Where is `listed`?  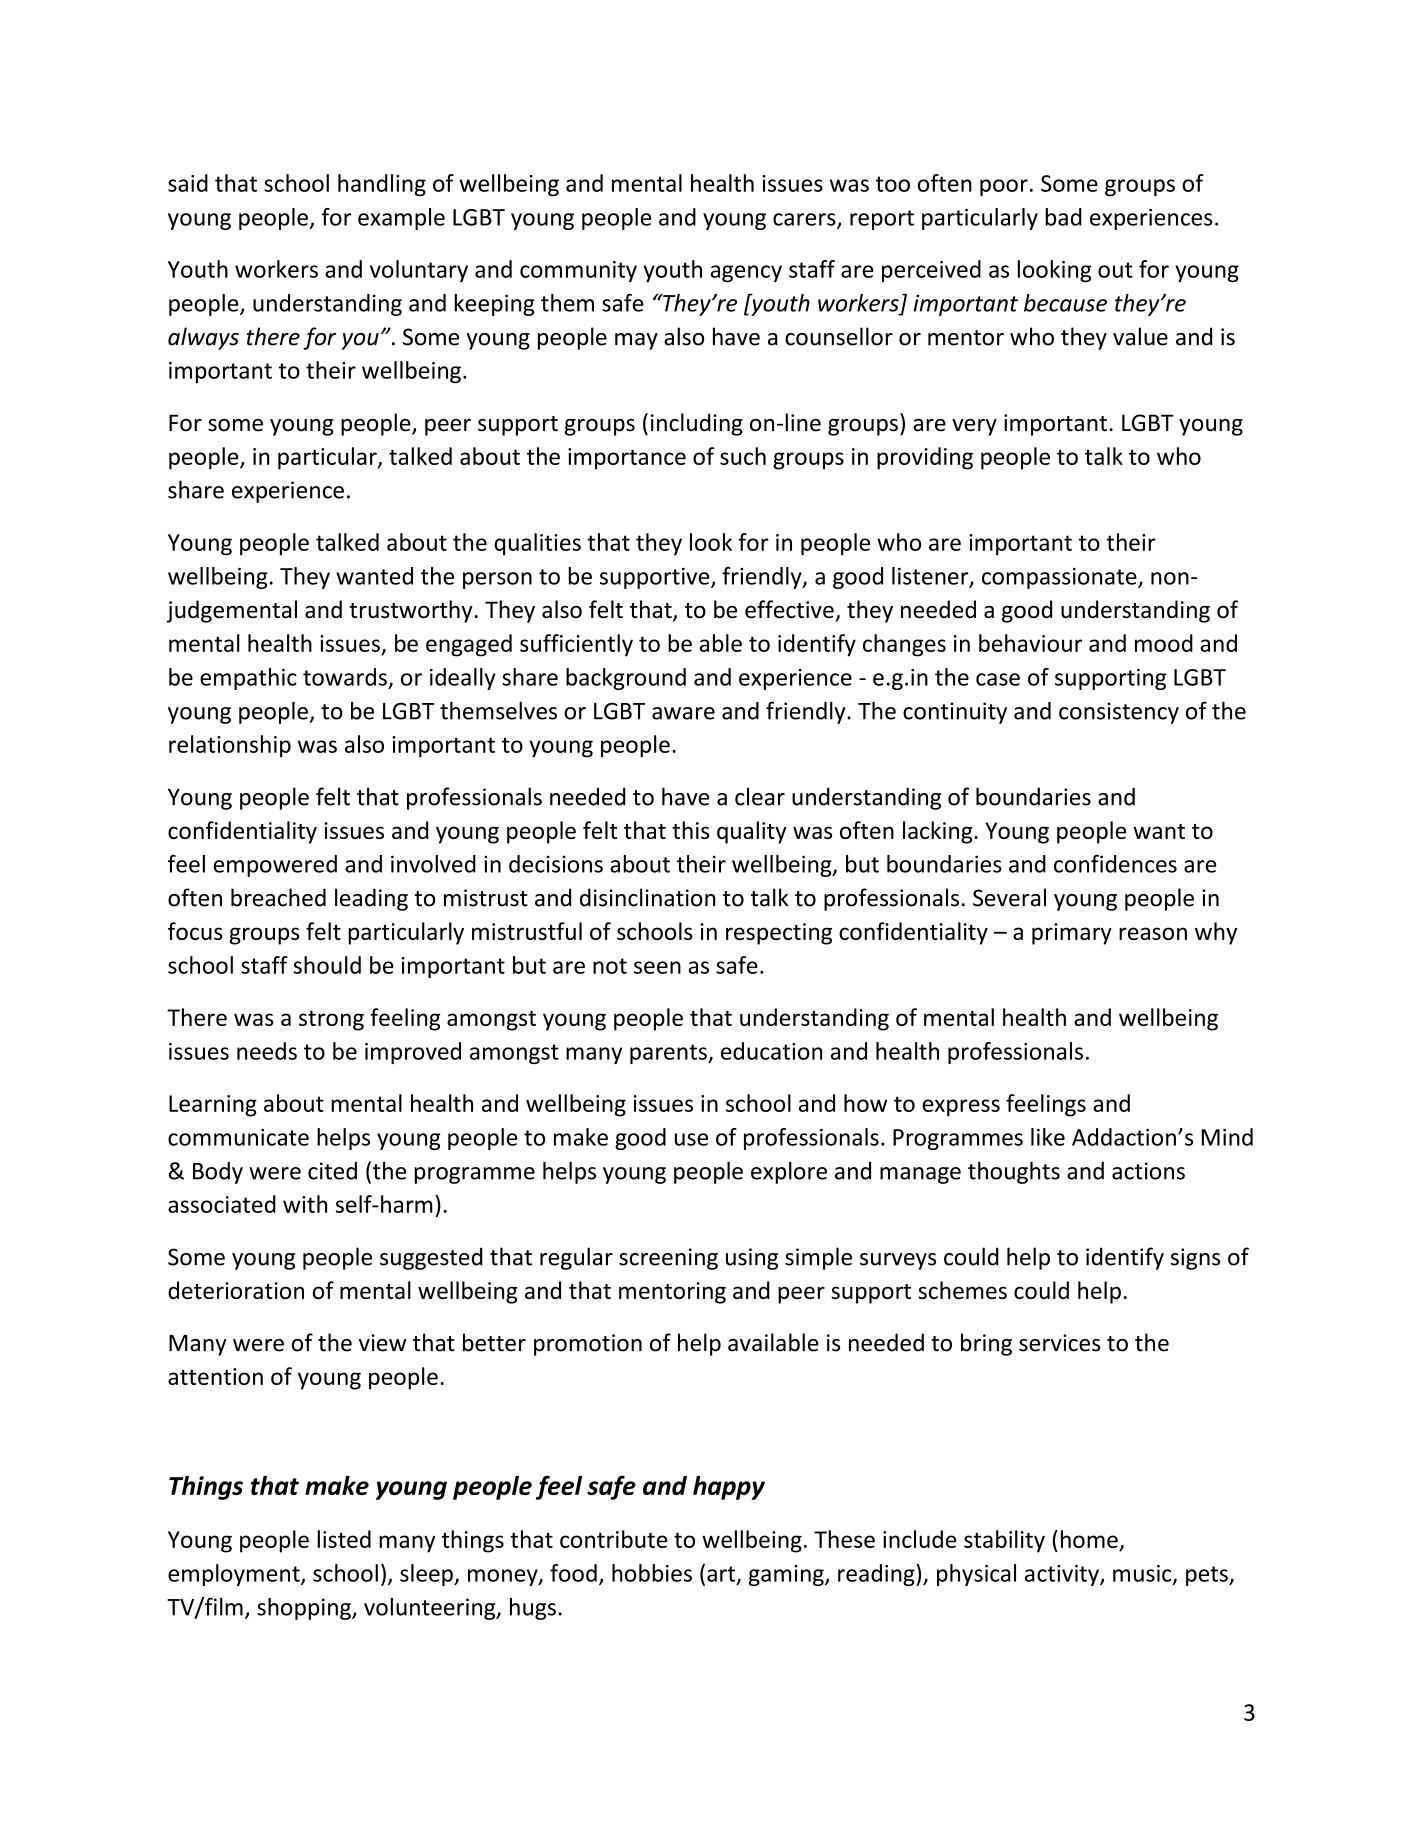 listed is located at coordinates (344, 1539).
